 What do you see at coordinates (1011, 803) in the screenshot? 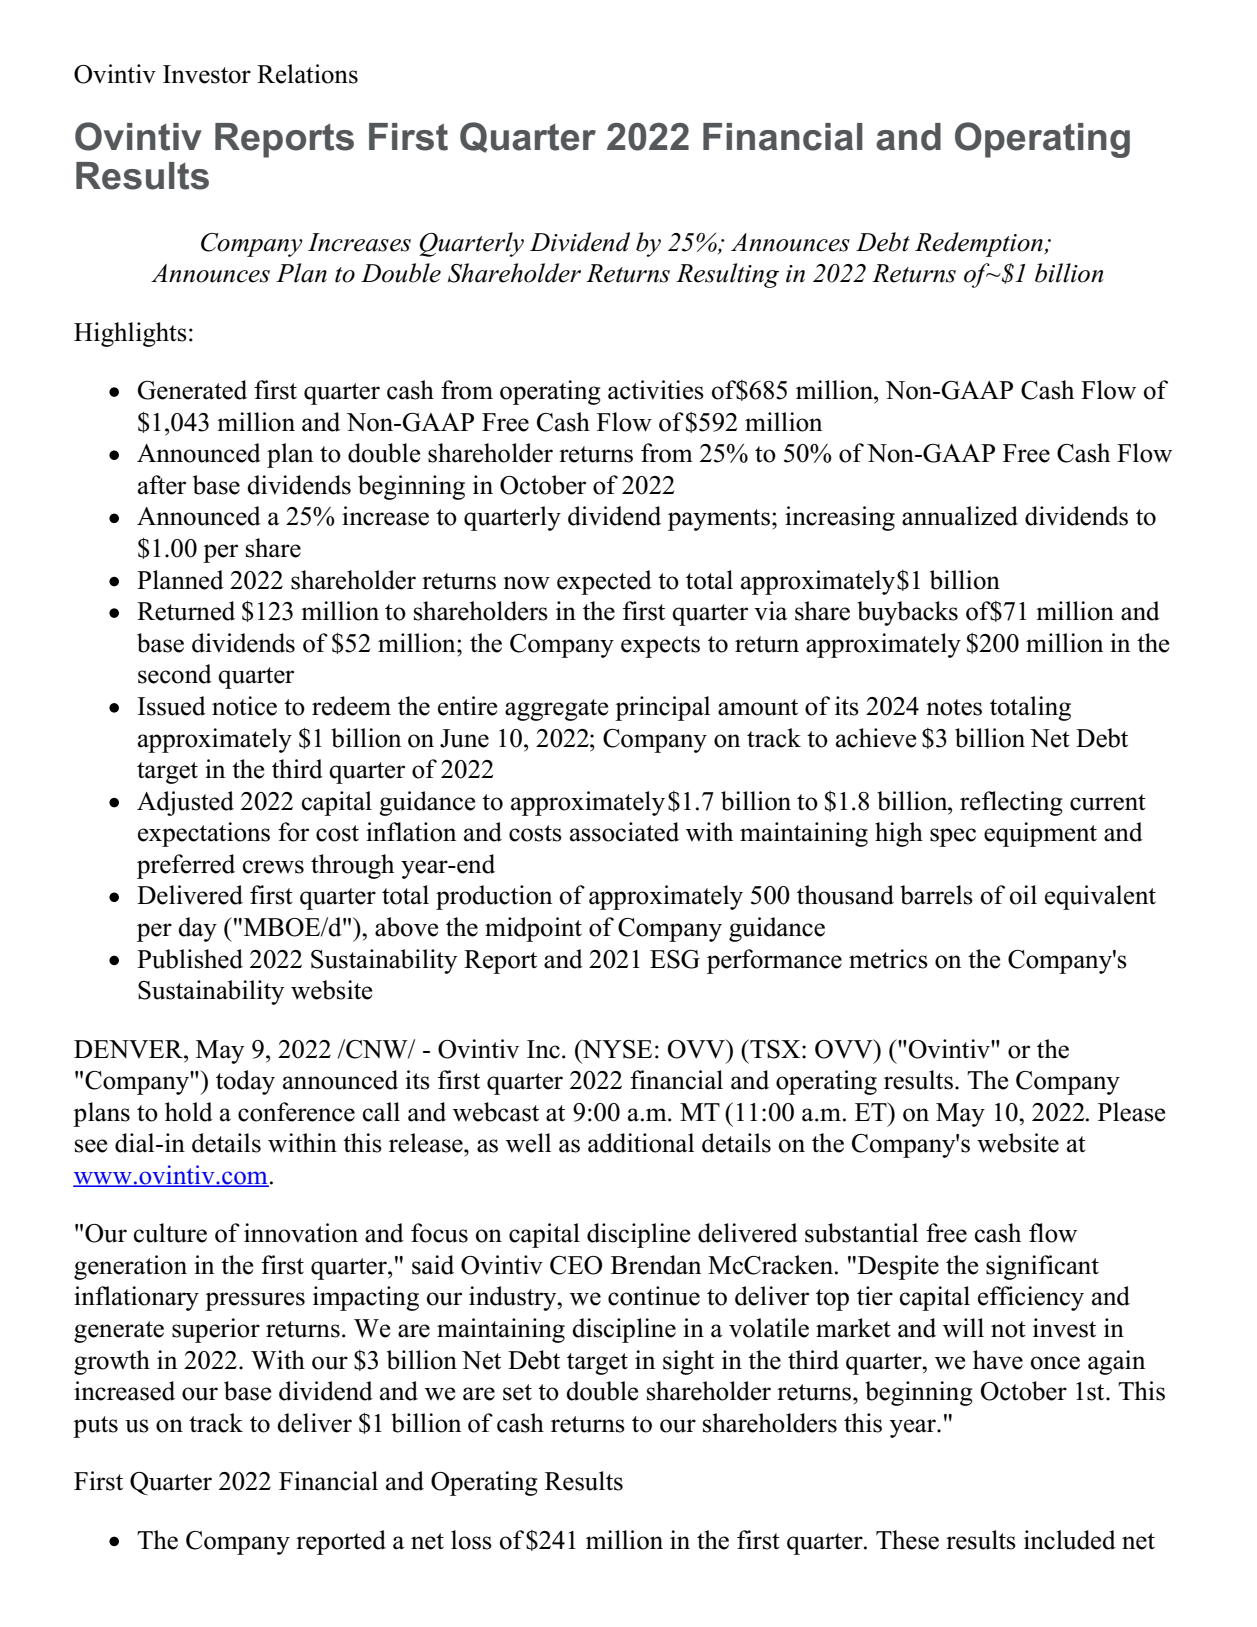
I see `reflecting` at bounding box center [1011, 803].
